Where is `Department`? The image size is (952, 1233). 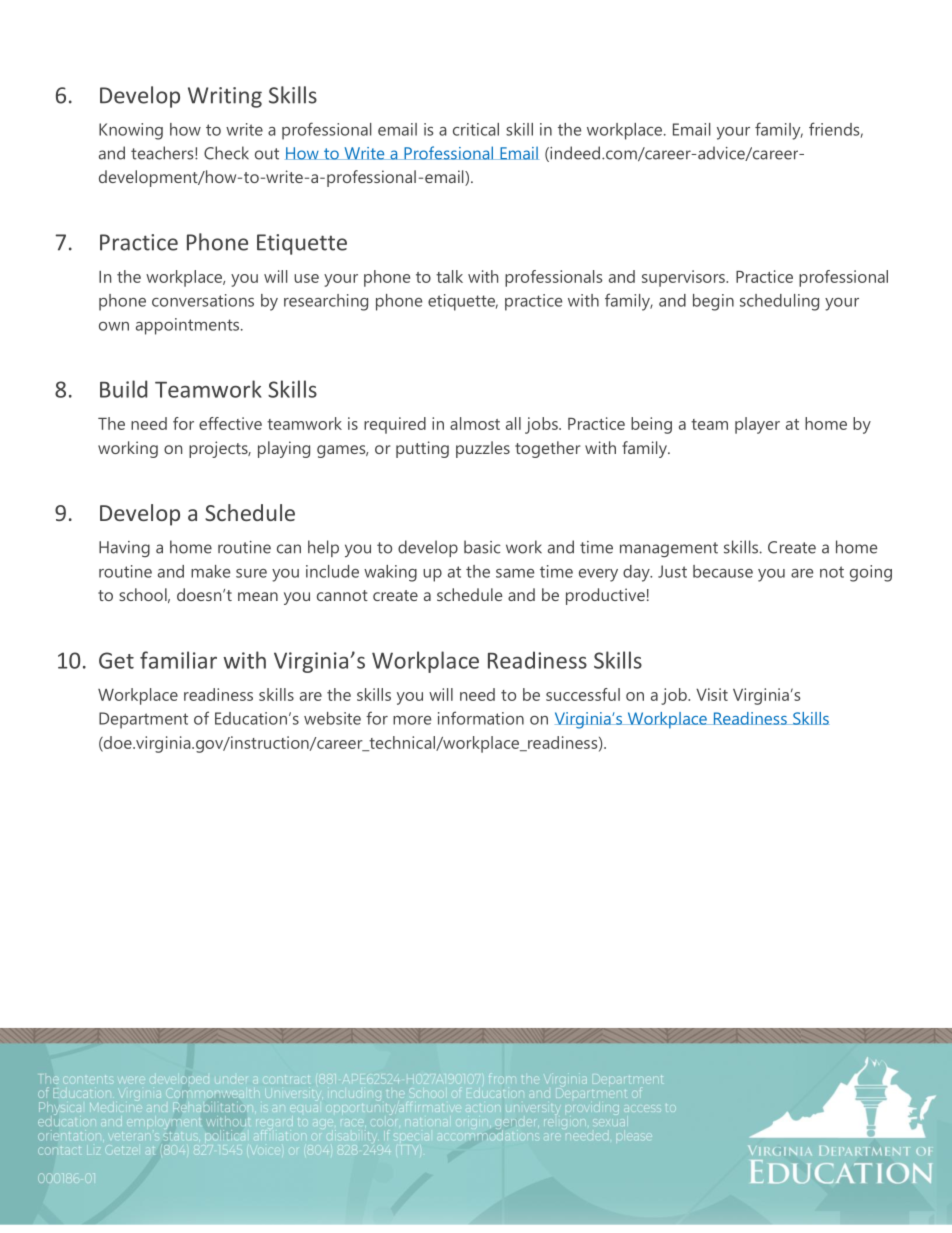 Department is located at coordinates (143, 720).
